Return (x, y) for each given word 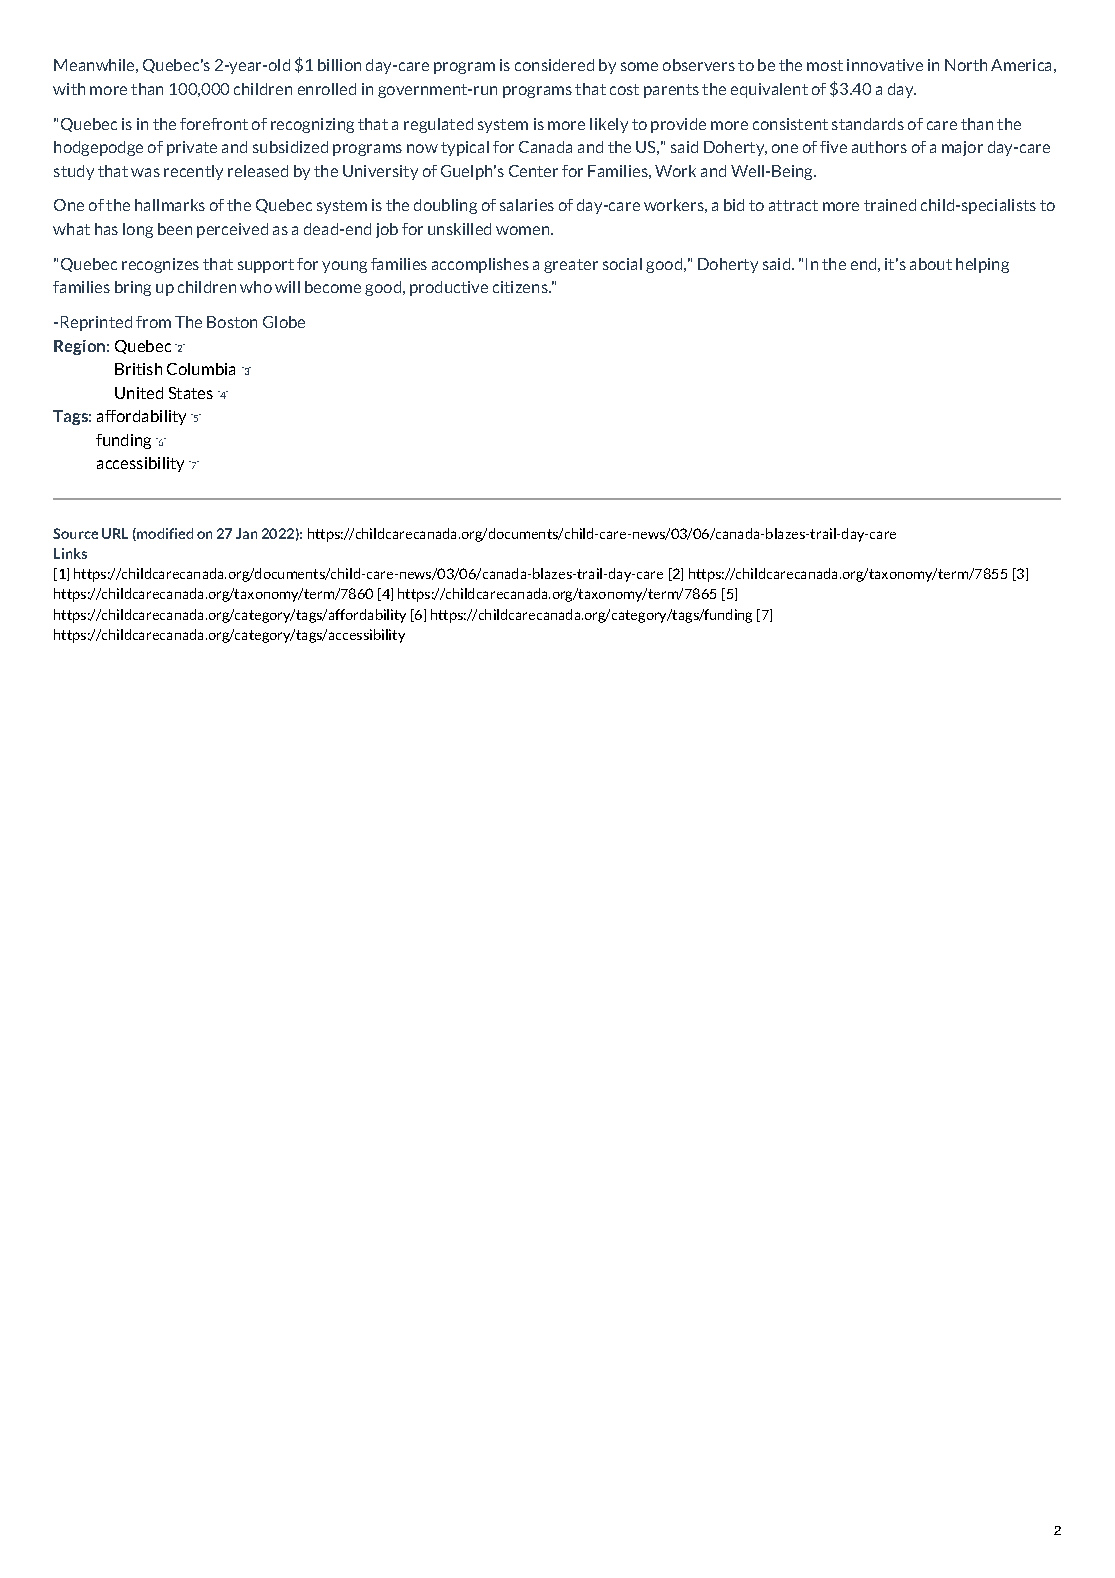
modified (164, 534)
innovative (885, 65)
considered (554, 65)
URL (115, 533)
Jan (246, 533)
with (69, 89)
